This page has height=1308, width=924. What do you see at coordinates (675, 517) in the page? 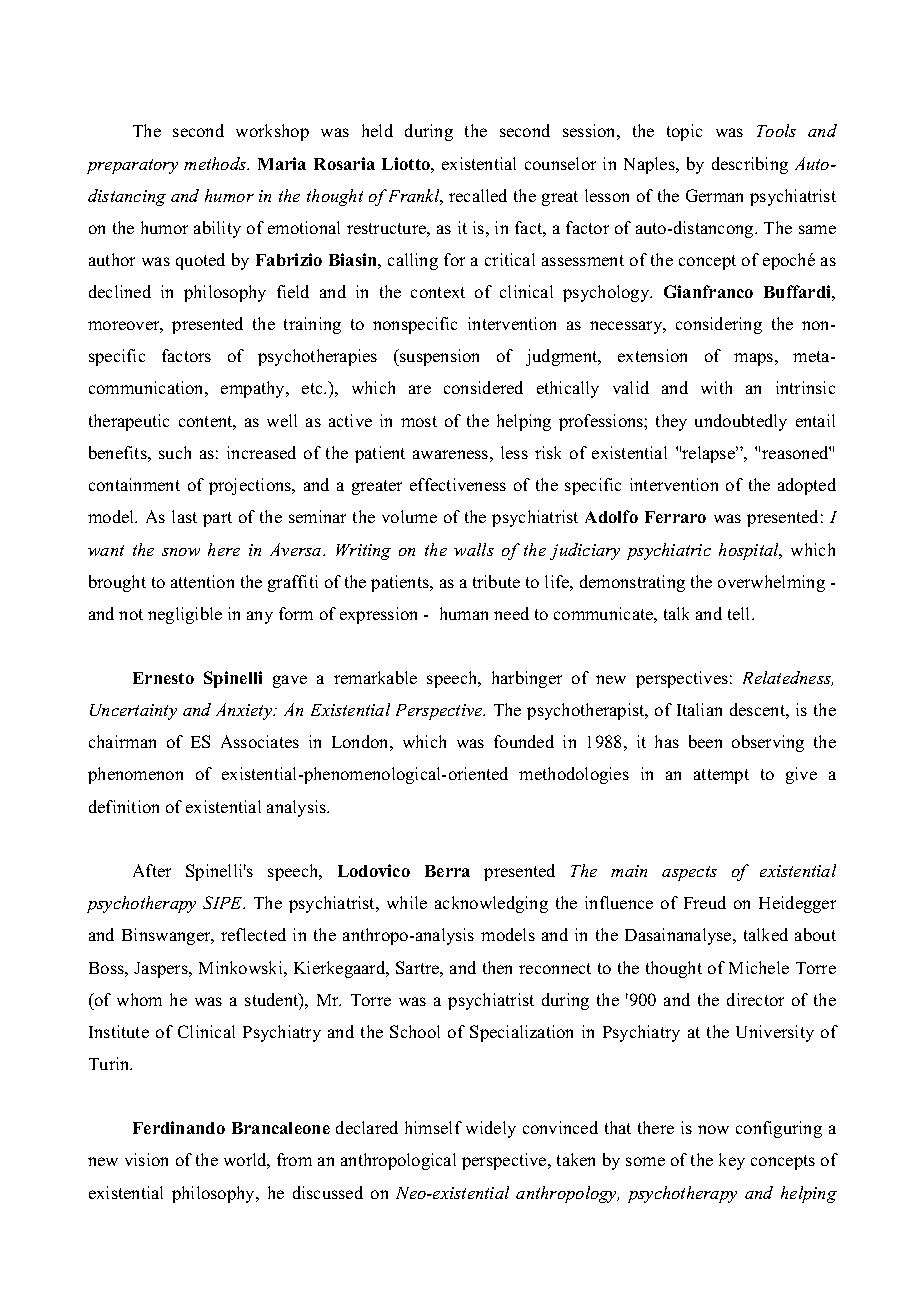
I see `Ferraro` at bounding box center [675, 517].
